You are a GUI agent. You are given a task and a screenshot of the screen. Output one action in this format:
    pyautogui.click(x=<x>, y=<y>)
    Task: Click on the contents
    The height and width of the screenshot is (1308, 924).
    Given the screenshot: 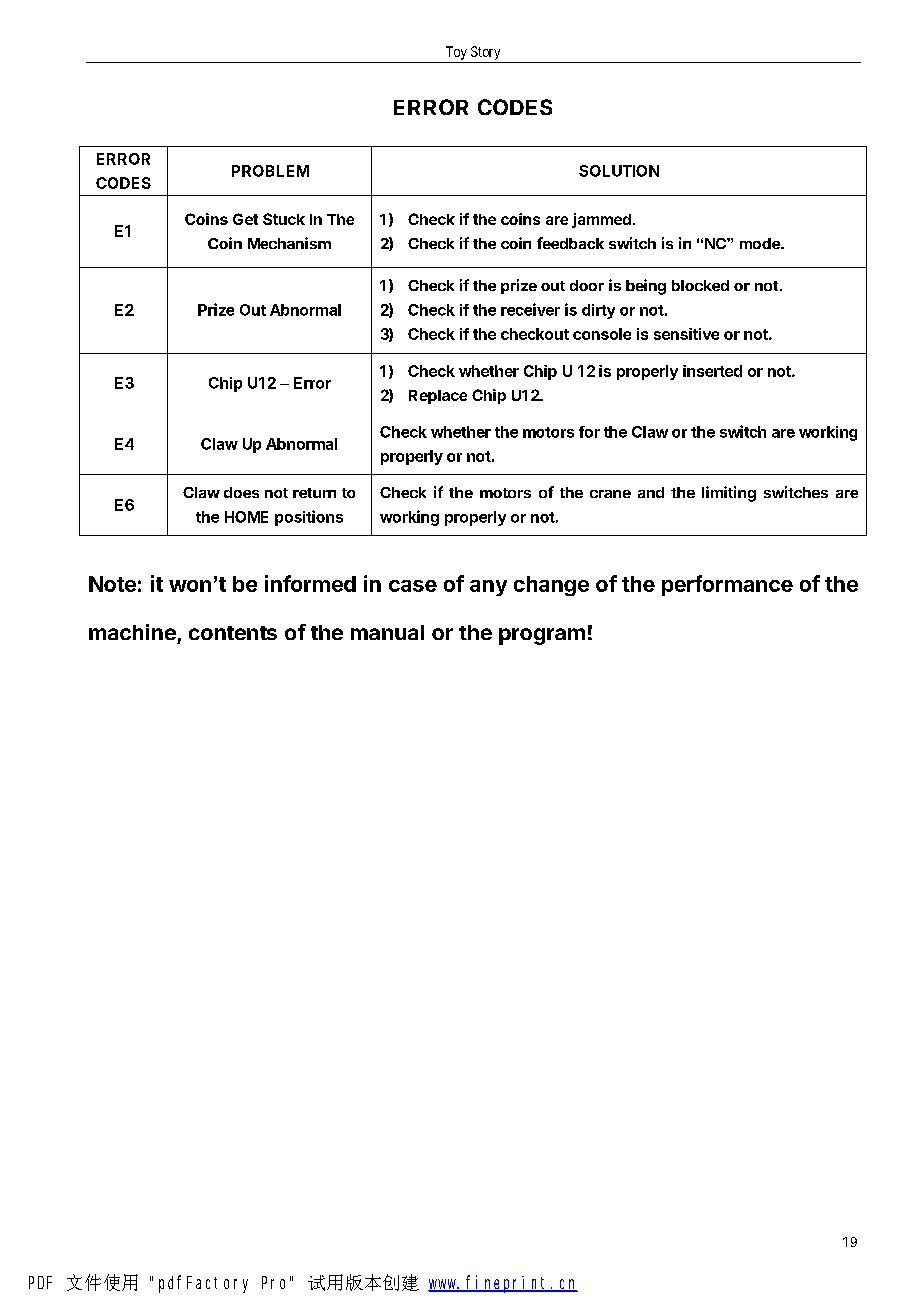 What is the action you would take?
    pyautogui.click(x=233, y=633)
